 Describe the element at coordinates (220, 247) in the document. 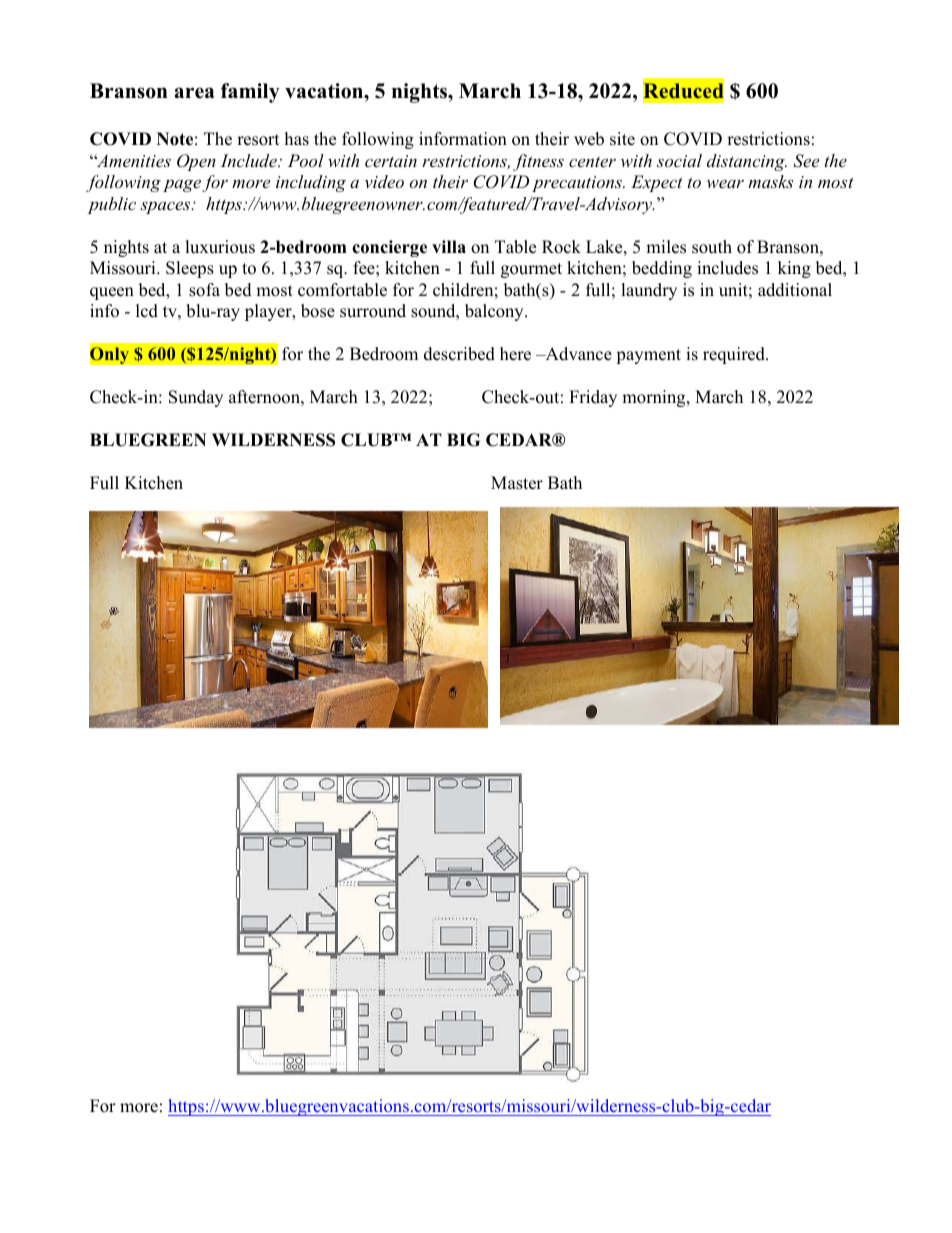

I see `luxurious` at that location.
